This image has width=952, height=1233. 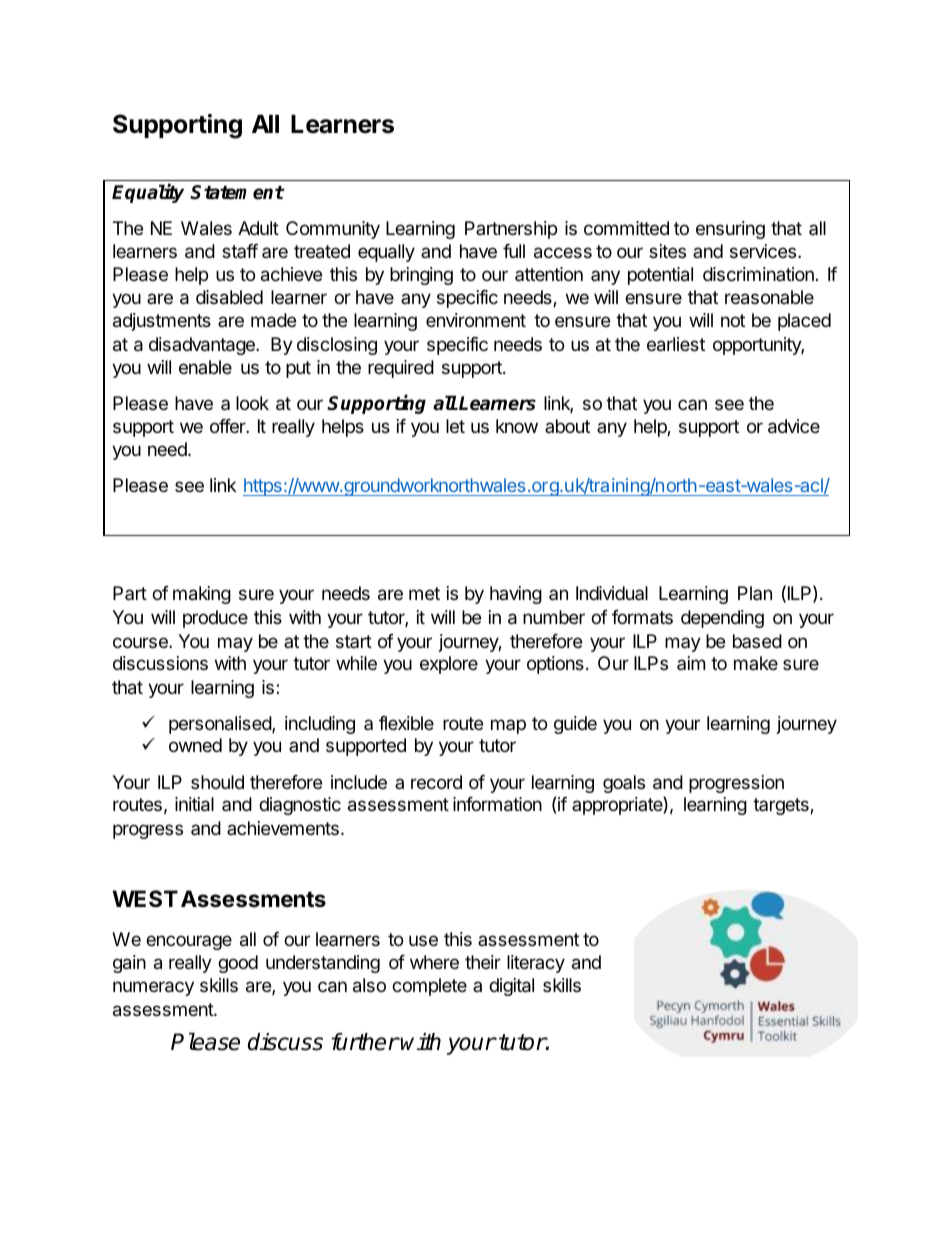 I want to click on ensuring, so click(x=730, y=230).
